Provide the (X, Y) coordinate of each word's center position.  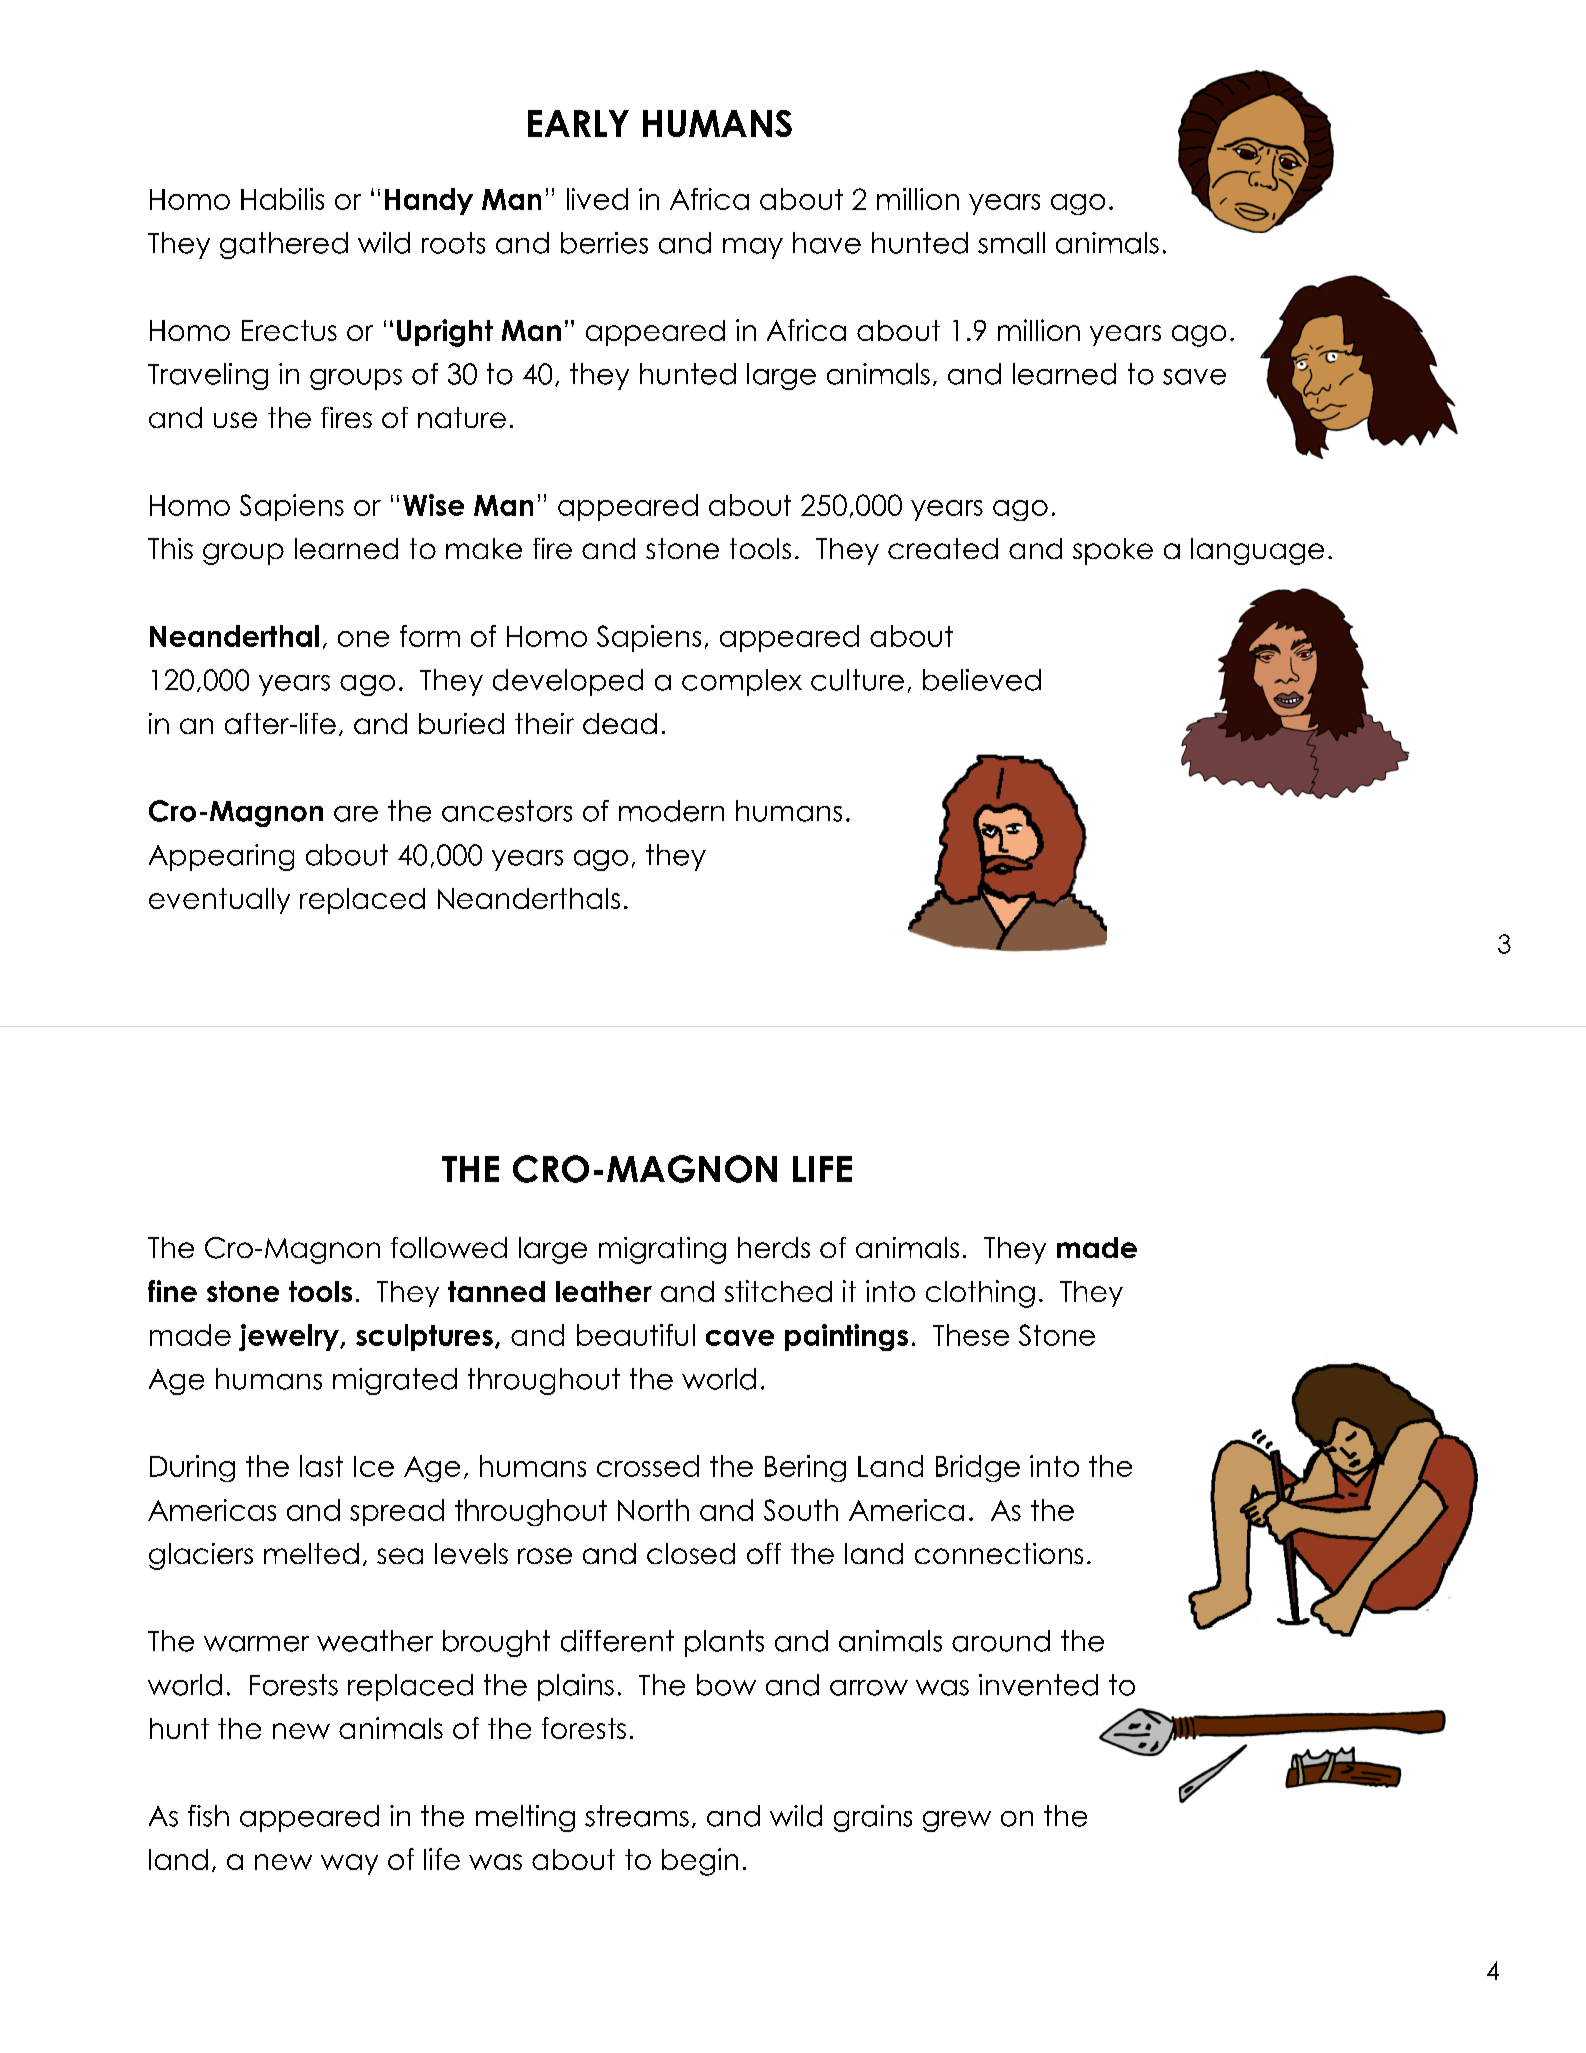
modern (671, 811)
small (1011, 243)
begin (700, 1862)
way (349, 1864)
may (753, 248)
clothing (980, 1294)
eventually (219, 901)
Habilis (282, 199)
